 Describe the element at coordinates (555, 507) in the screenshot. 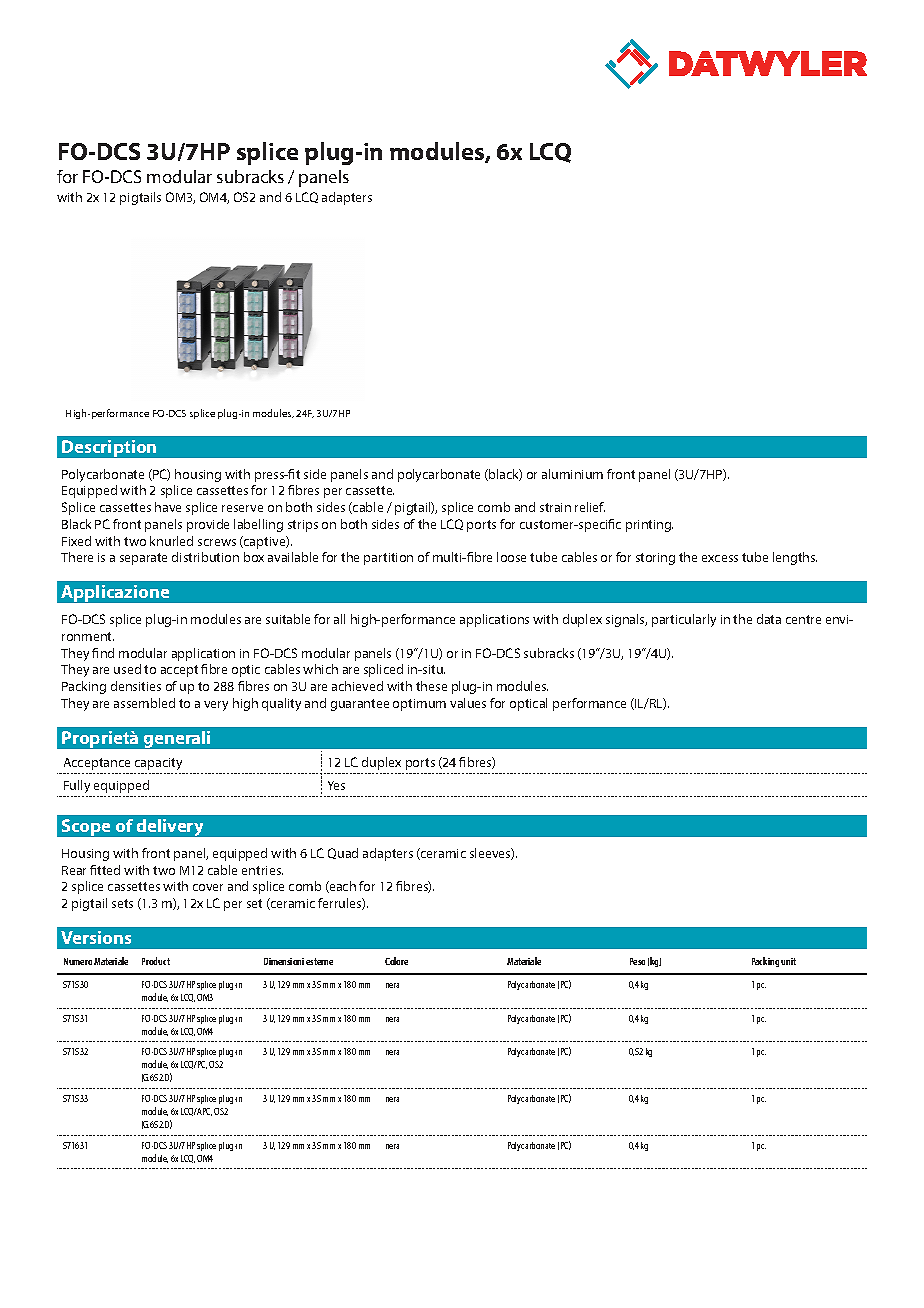

I see `strain` at that location.
